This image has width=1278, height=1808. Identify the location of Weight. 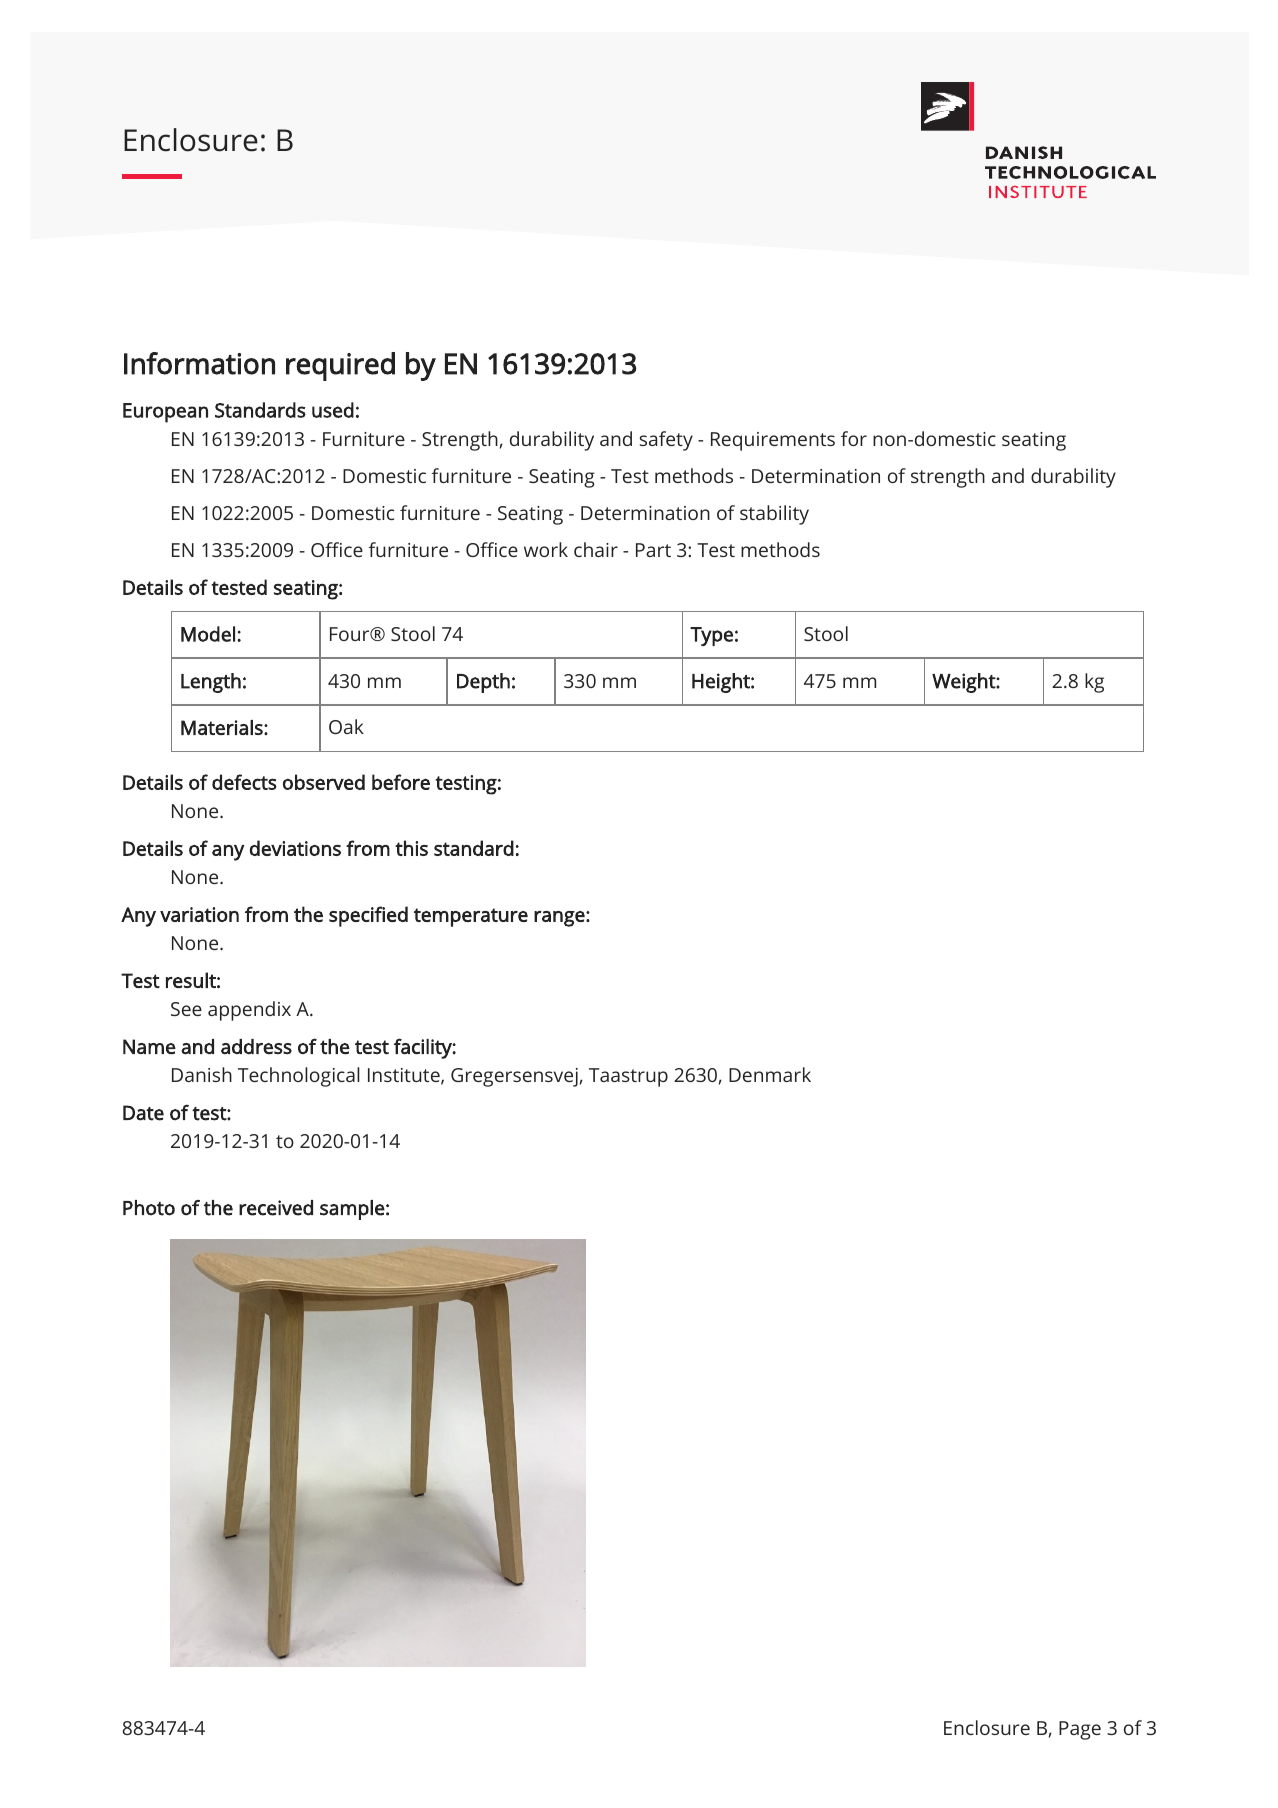
(964, 683).
